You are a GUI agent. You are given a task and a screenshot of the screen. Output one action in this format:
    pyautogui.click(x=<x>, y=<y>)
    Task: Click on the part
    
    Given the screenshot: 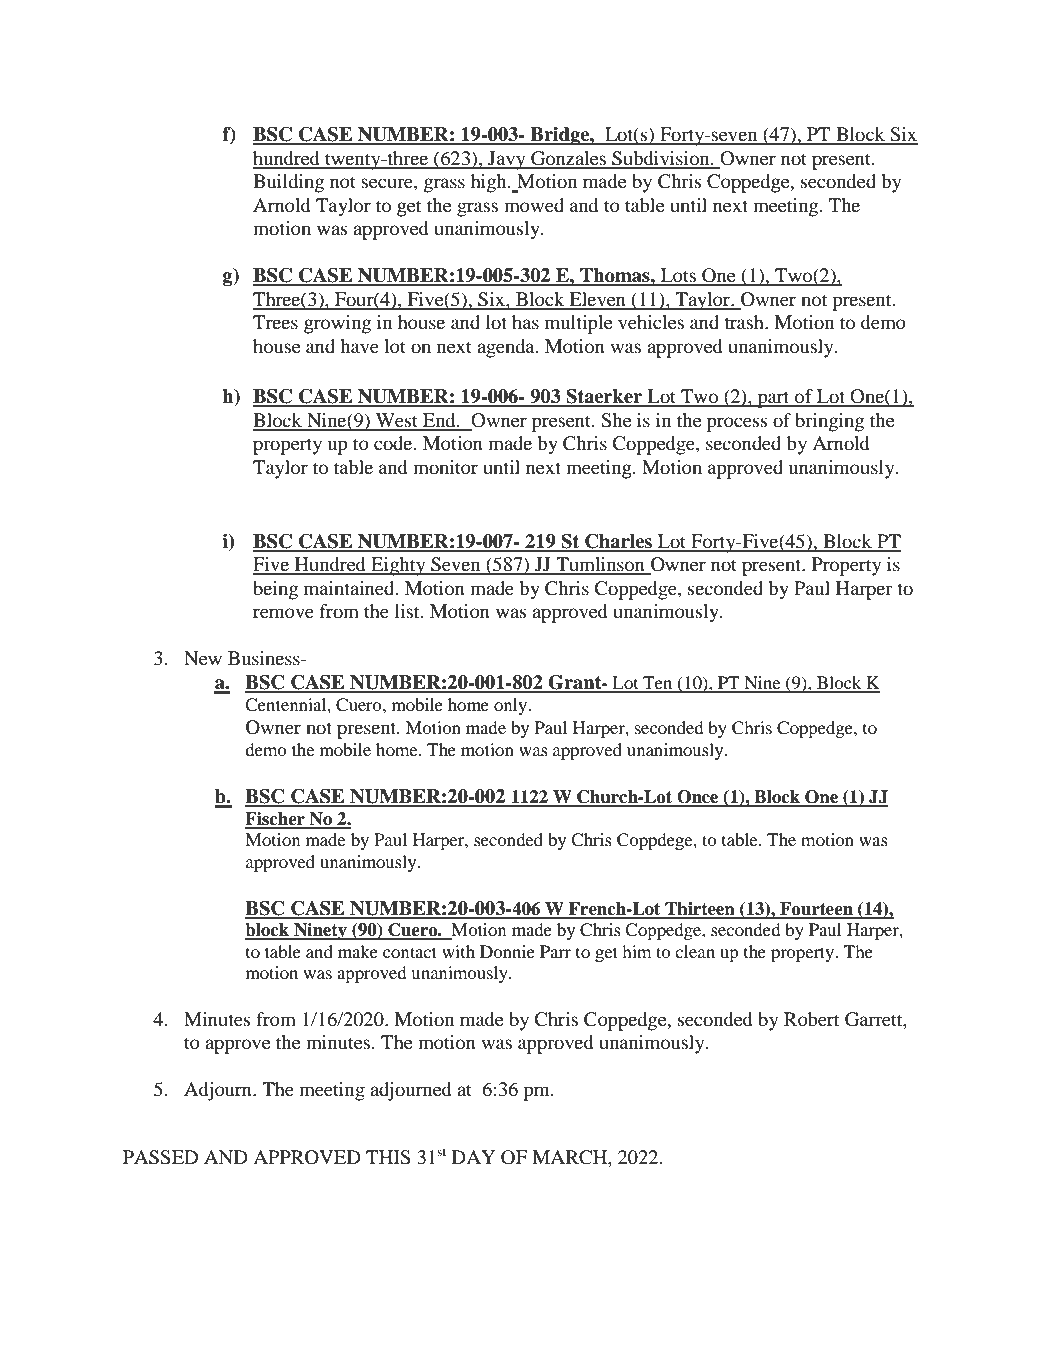 What is the action you would take?
    pyautogui.click(x=773, y=399)
